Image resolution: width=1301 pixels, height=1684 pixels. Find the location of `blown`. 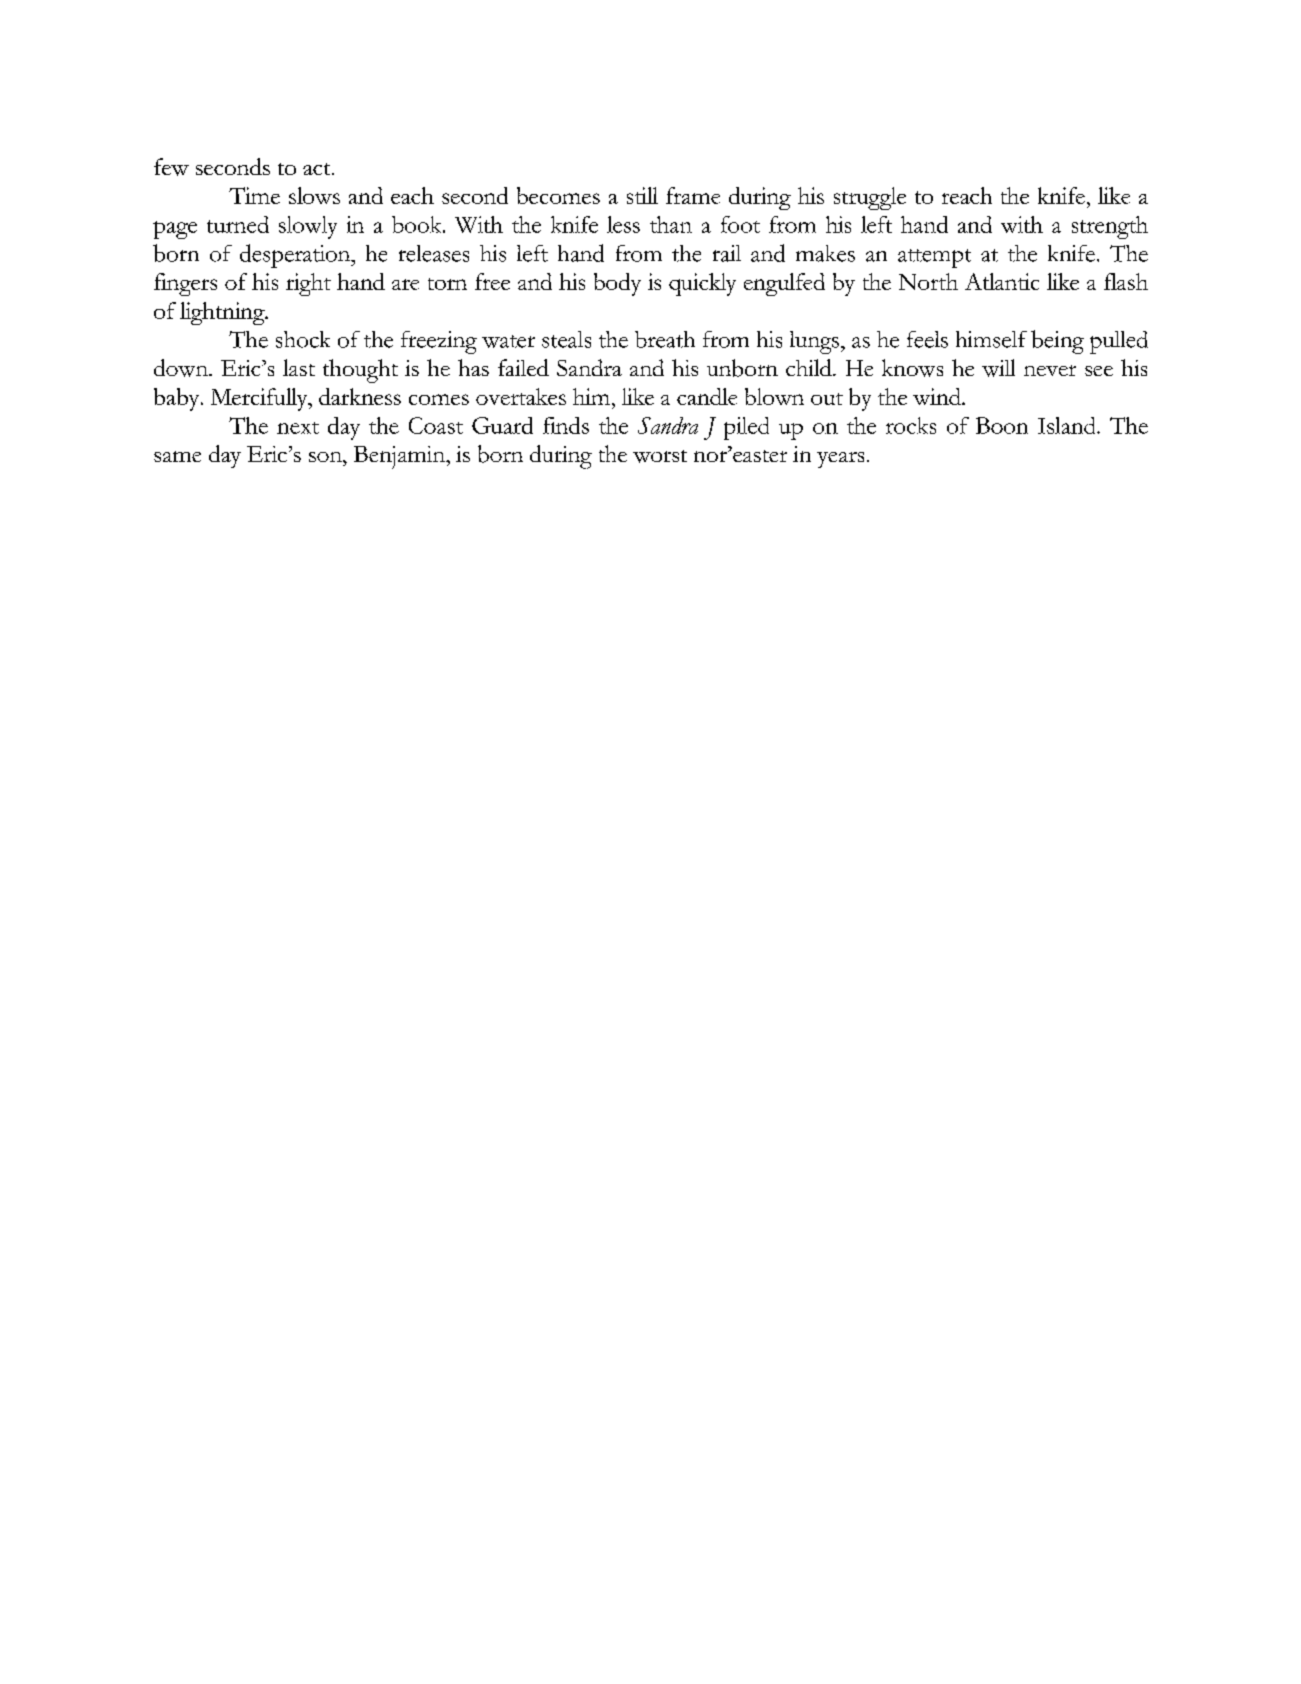

blown is located at coordinates (774, 396).
